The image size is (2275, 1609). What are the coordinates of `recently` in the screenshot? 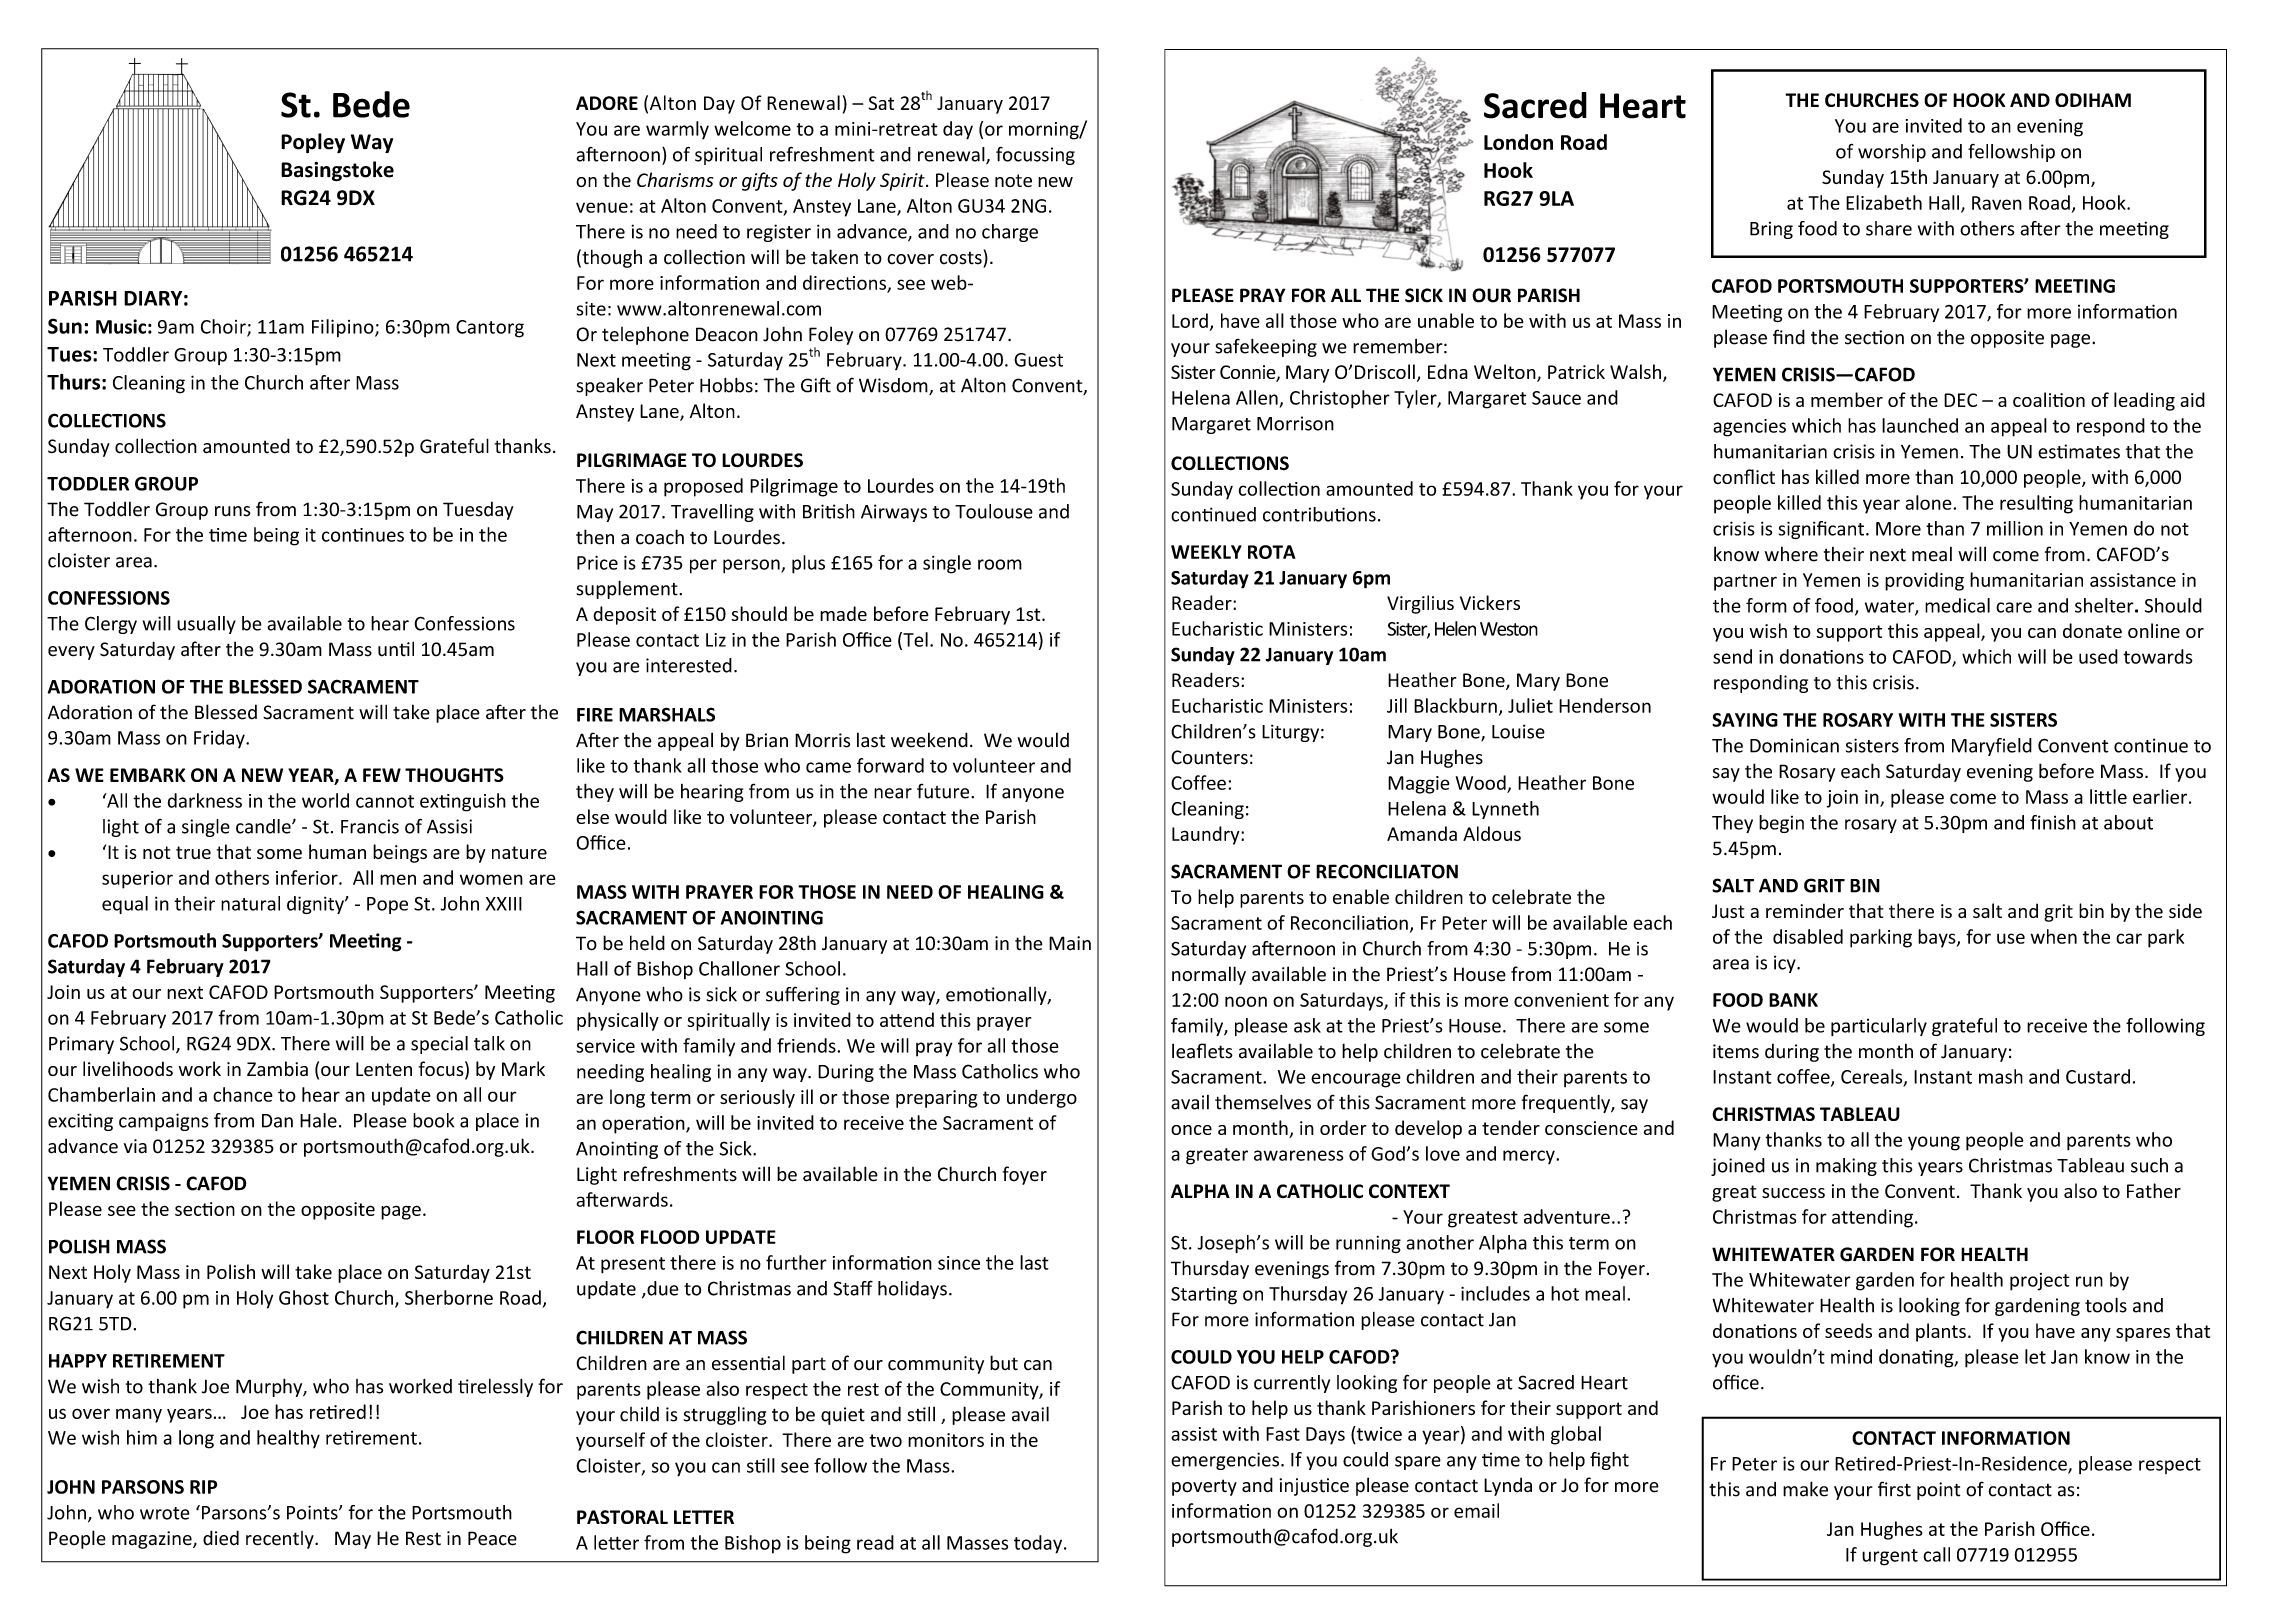 It's located at (281, 1540).
